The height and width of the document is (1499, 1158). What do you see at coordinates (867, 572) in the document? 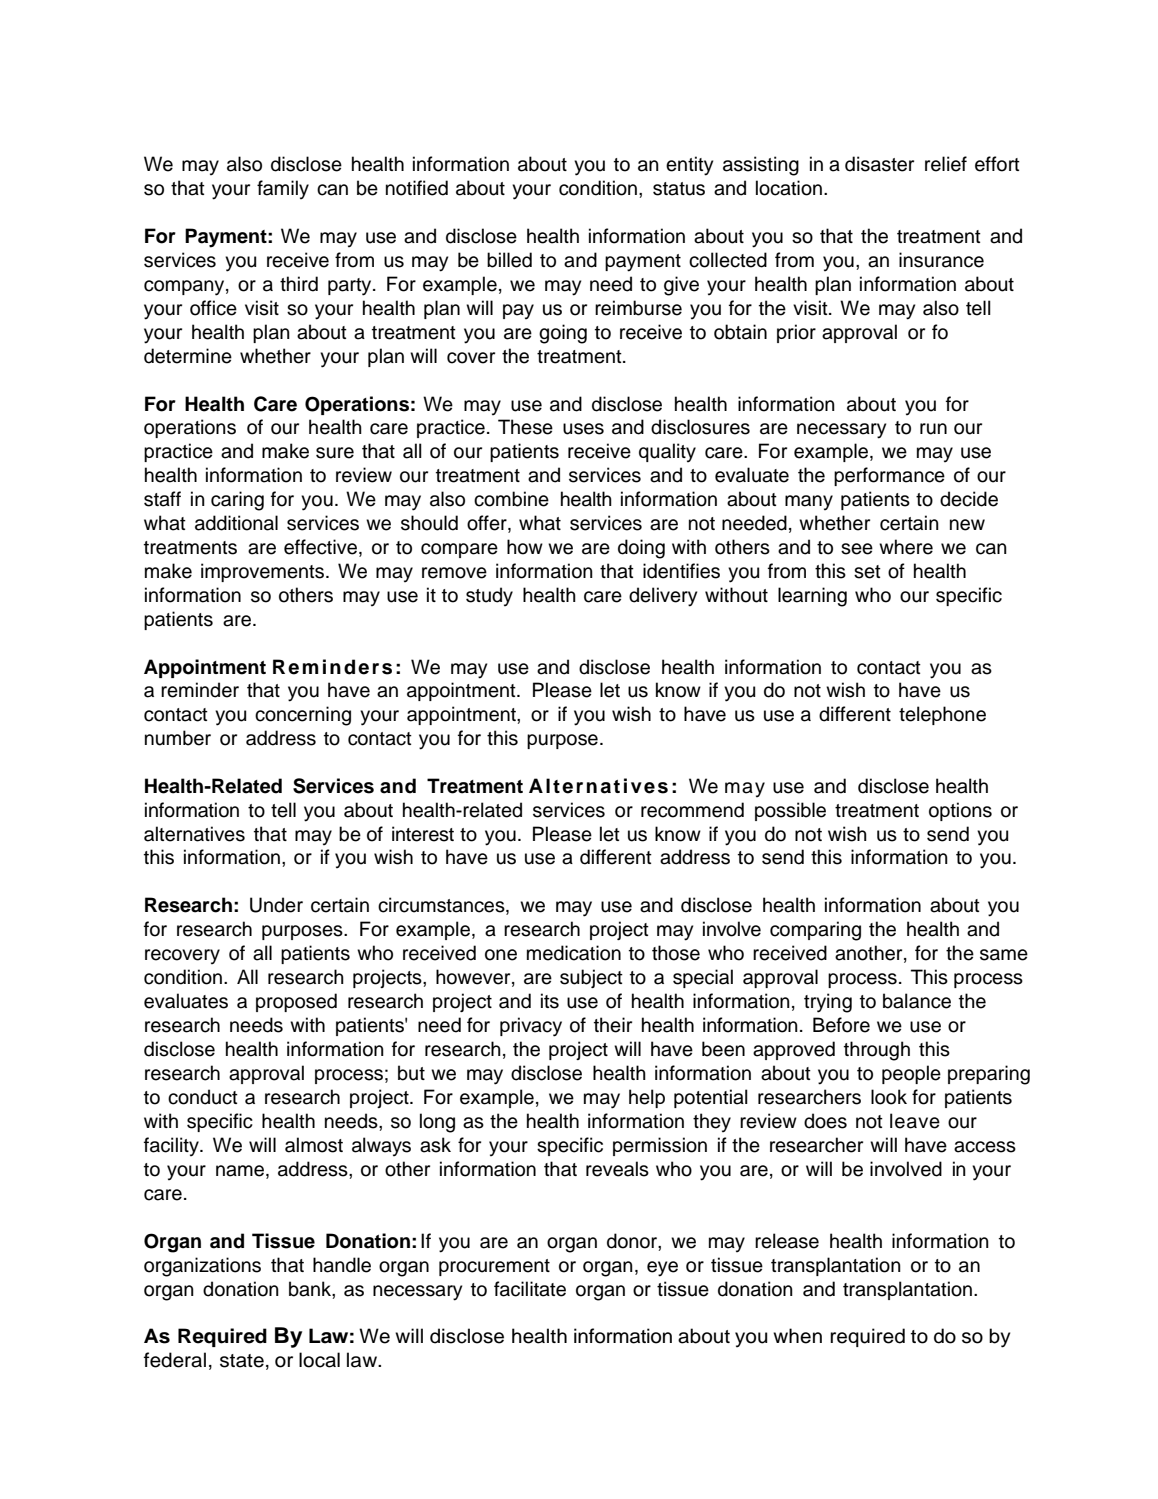
I see `set` at bounding box center [867, 572].
